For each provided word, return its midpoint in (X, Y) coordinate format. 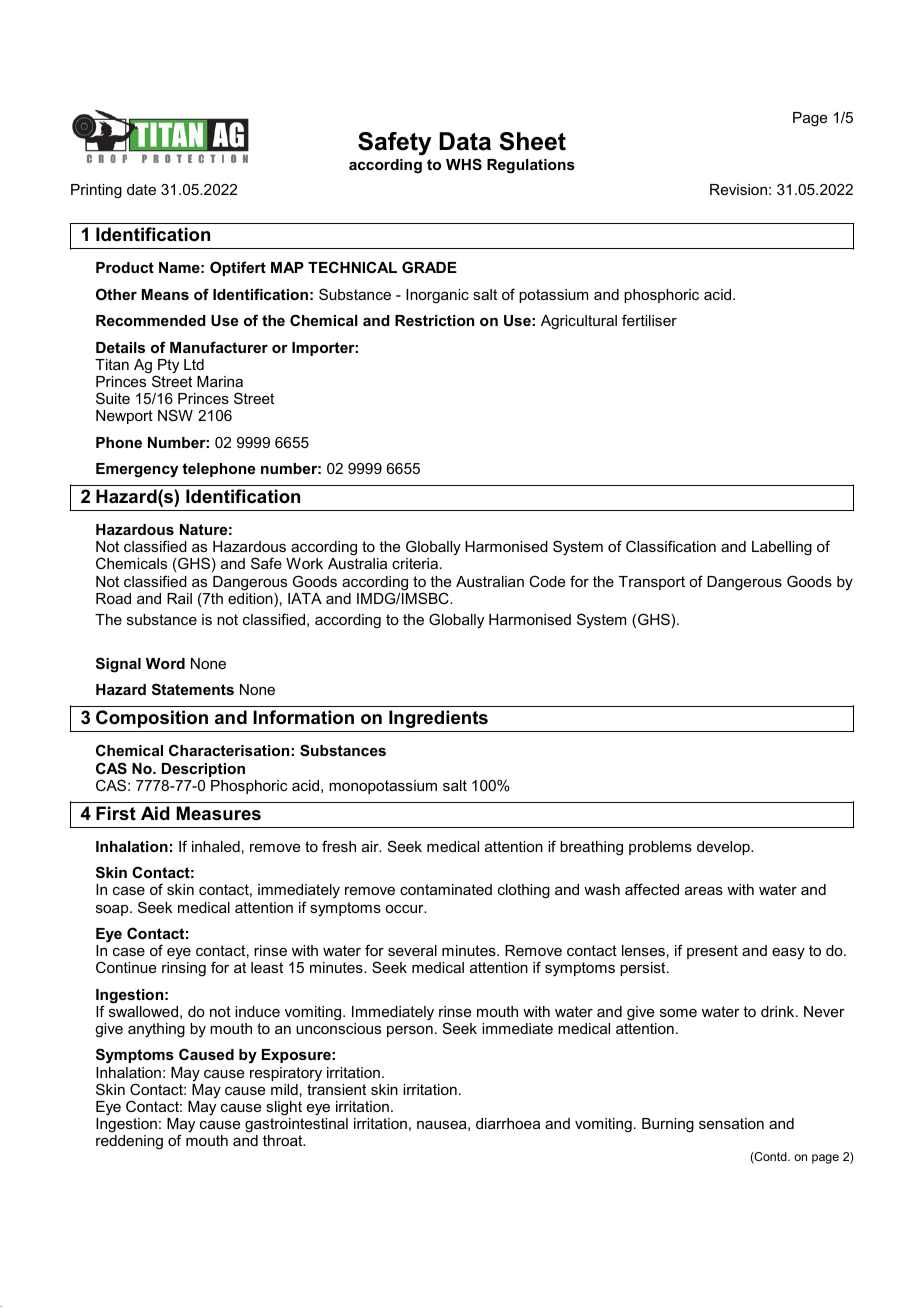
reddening (129, 1142)
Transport (652, 583)
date (141, 189)
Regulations (531, 166)
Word (165, 663)
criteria (416, 563)
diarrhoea (508, 1123)
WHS (464, 164)
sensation (731, 1123)
